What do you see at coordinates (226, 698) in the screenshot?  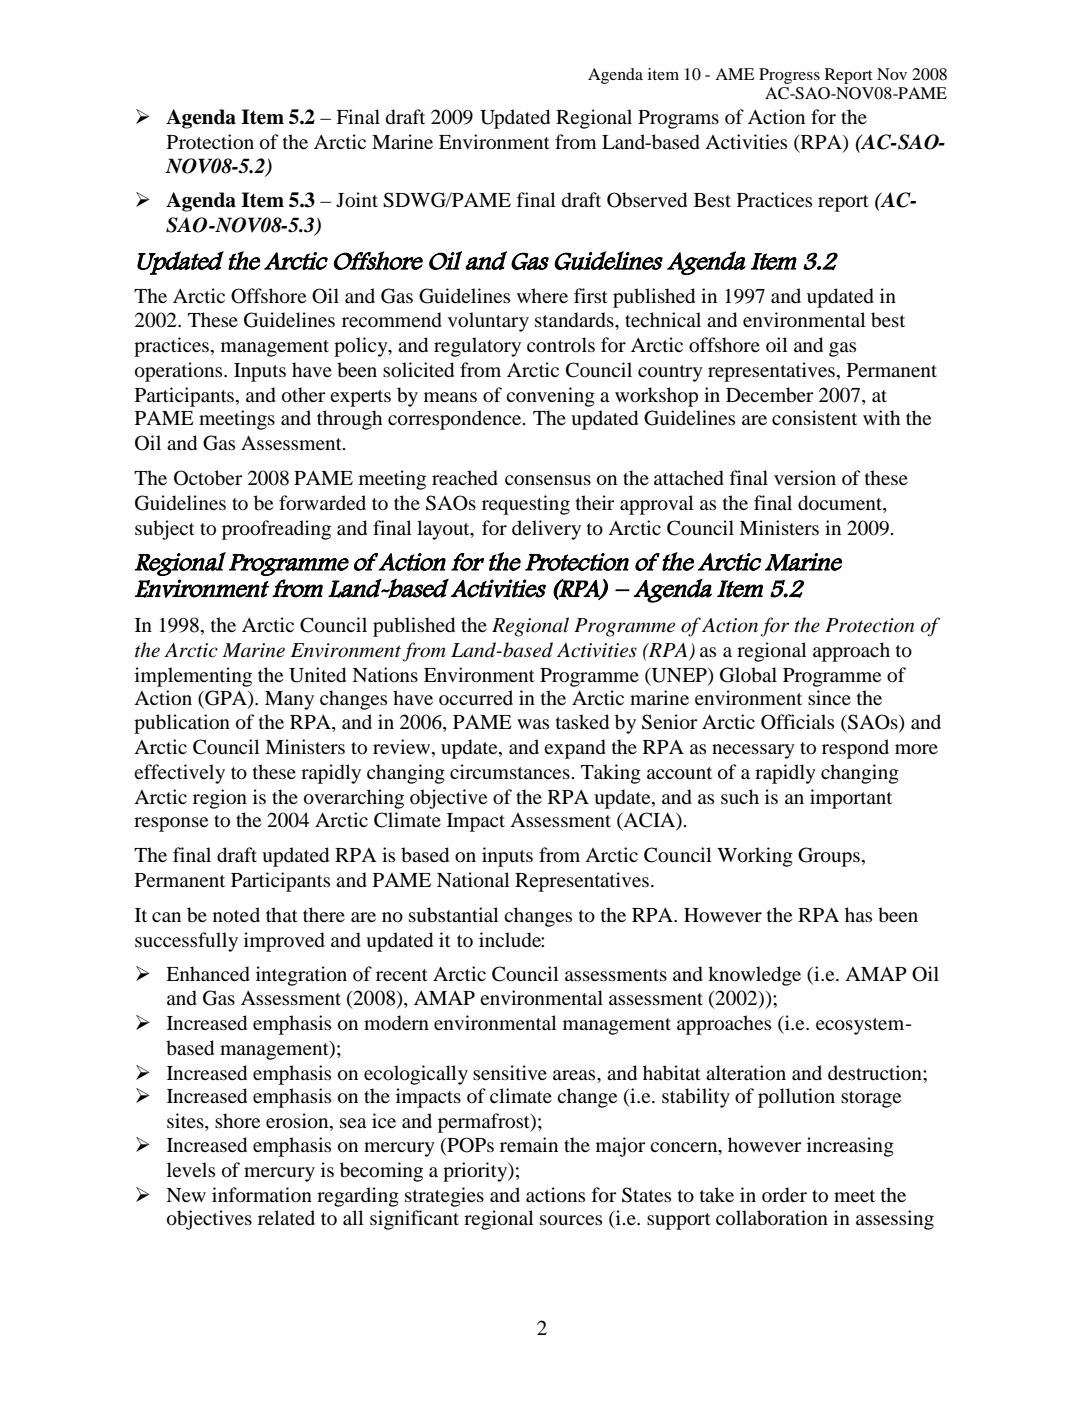 I see `GPA` at bounding box center [226, 698].
